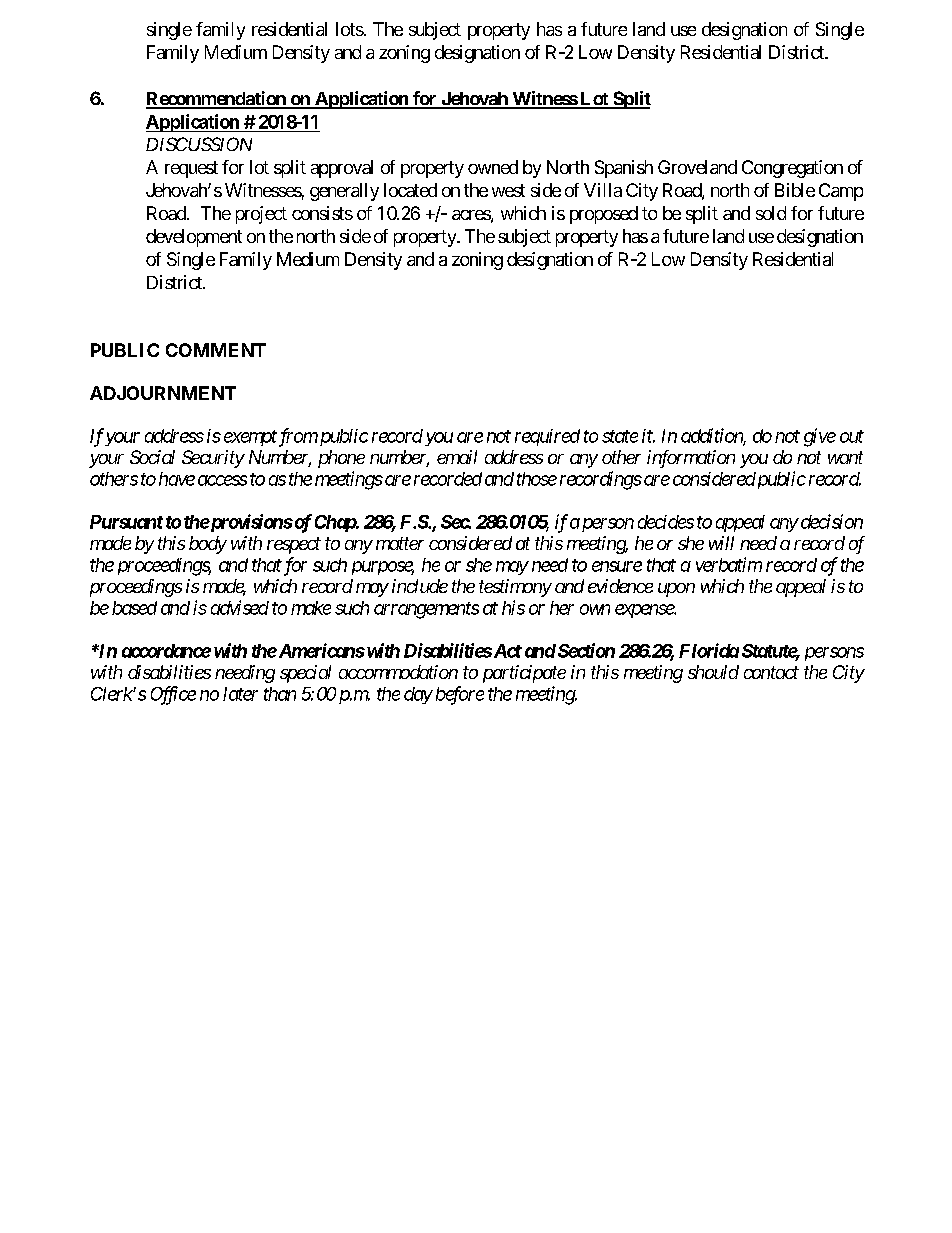 The width and height of the document is (952, 1233). I want to click on owned, so click(493, 167).
